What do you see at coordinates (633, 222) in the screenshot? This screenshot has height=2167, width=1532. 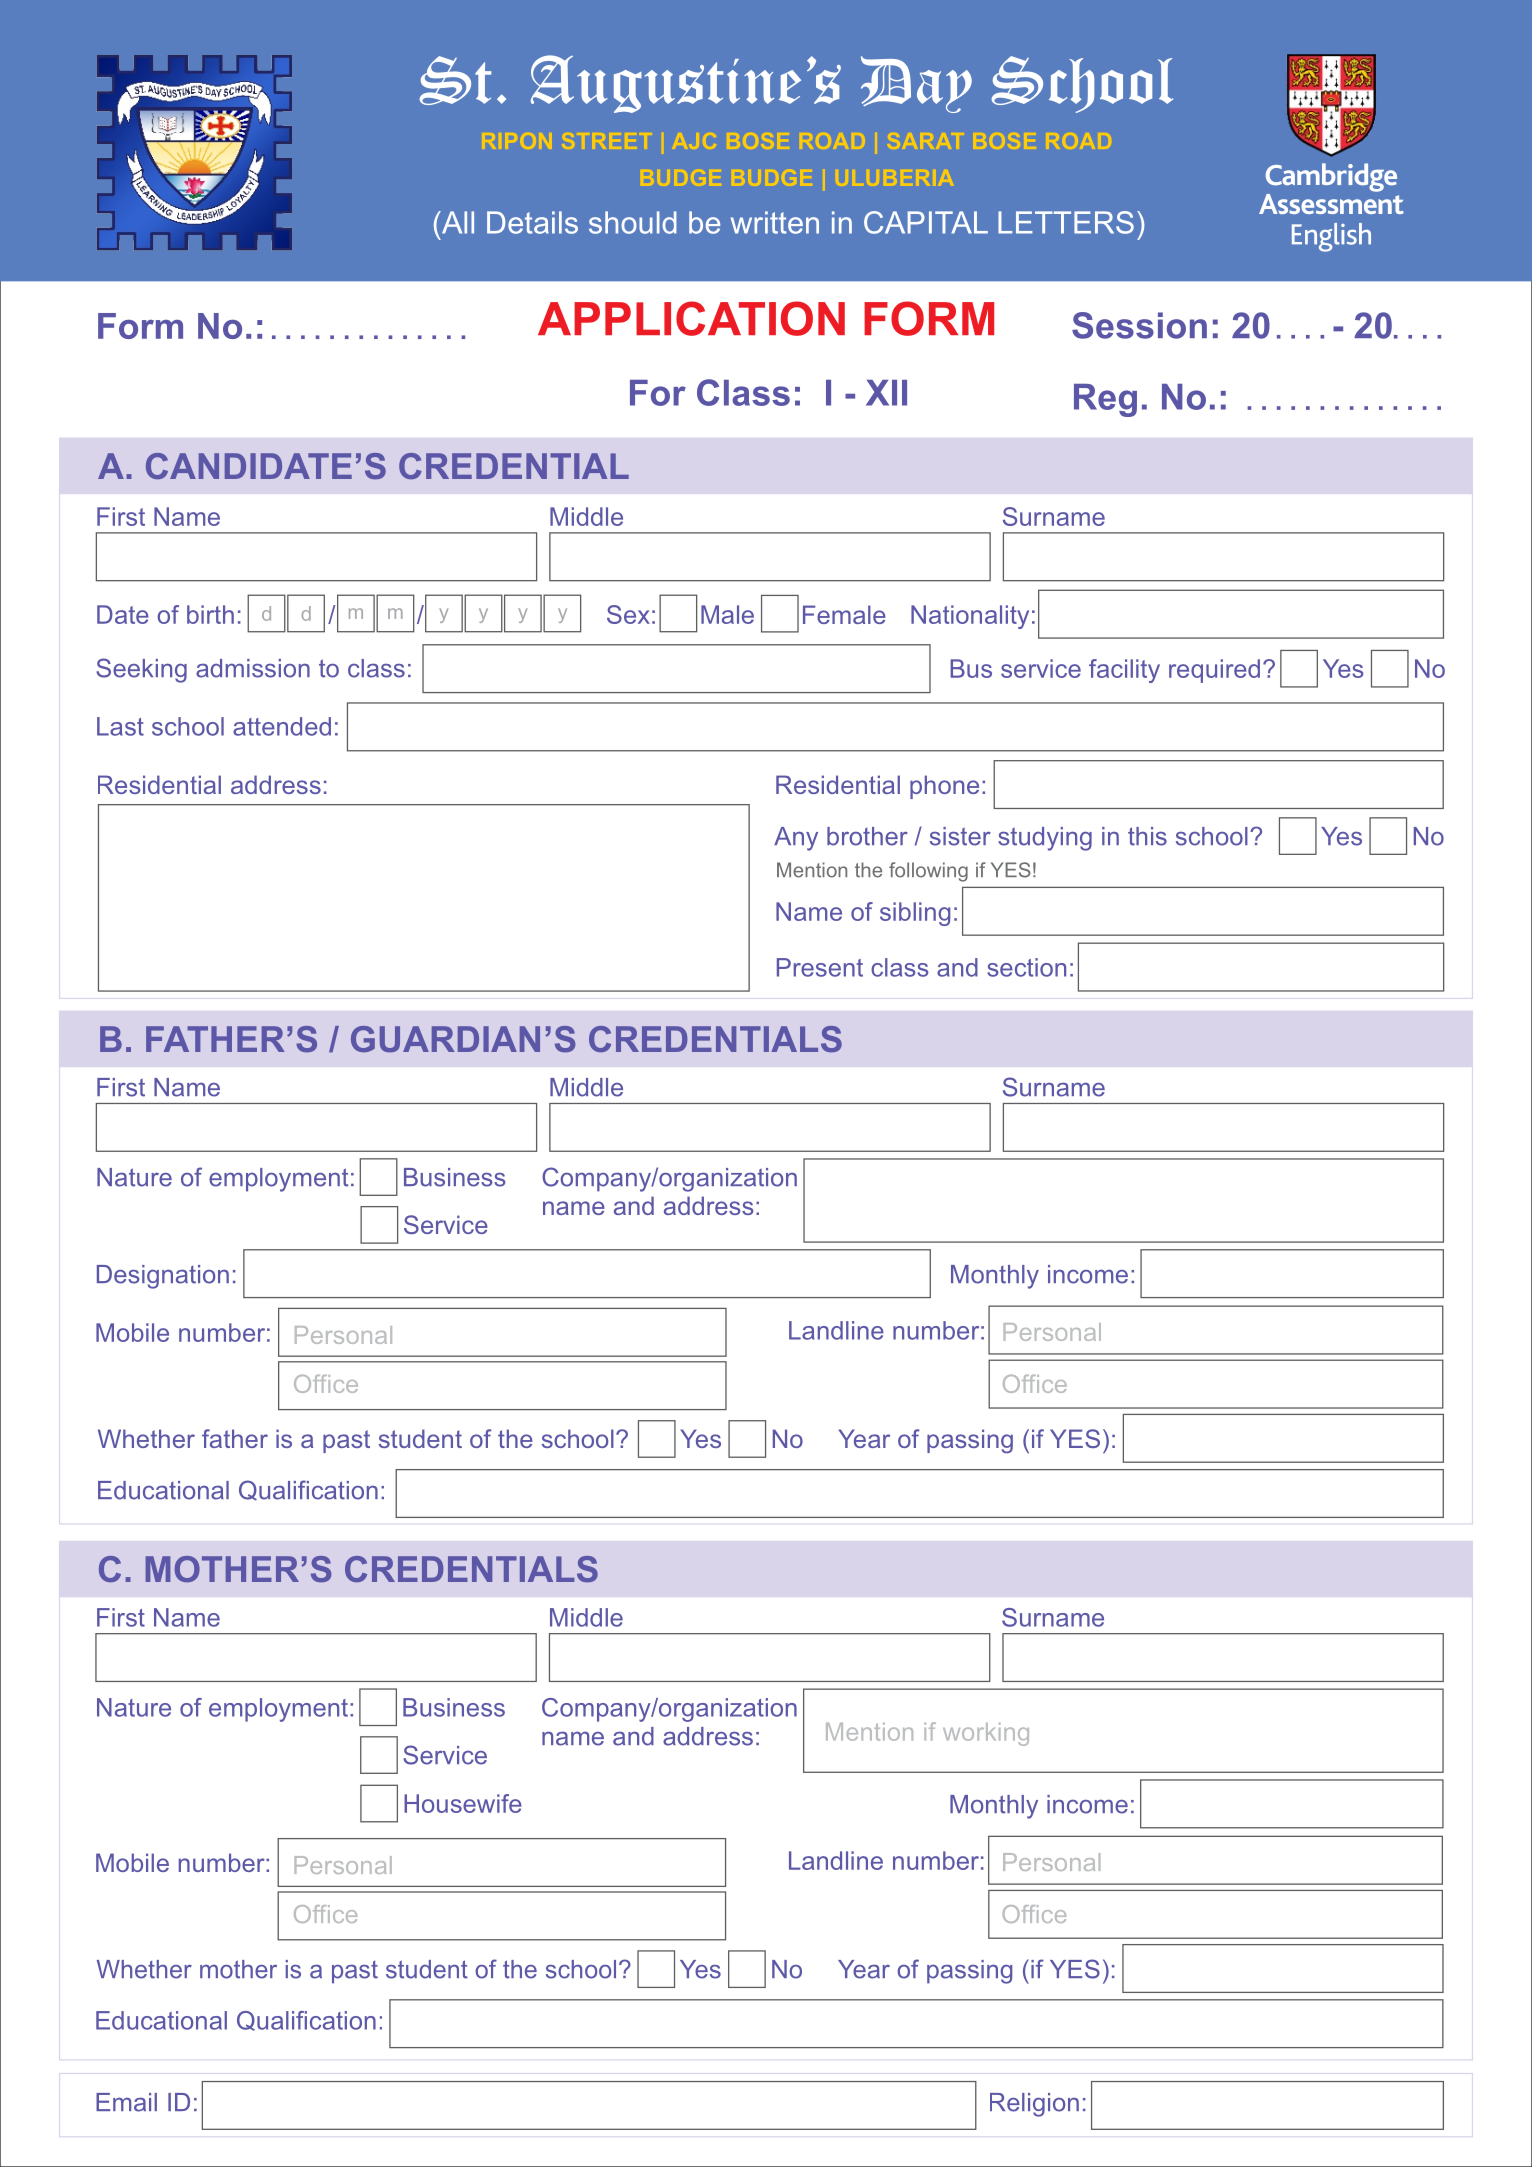 I see `should` at bounding box center [633, 222].
